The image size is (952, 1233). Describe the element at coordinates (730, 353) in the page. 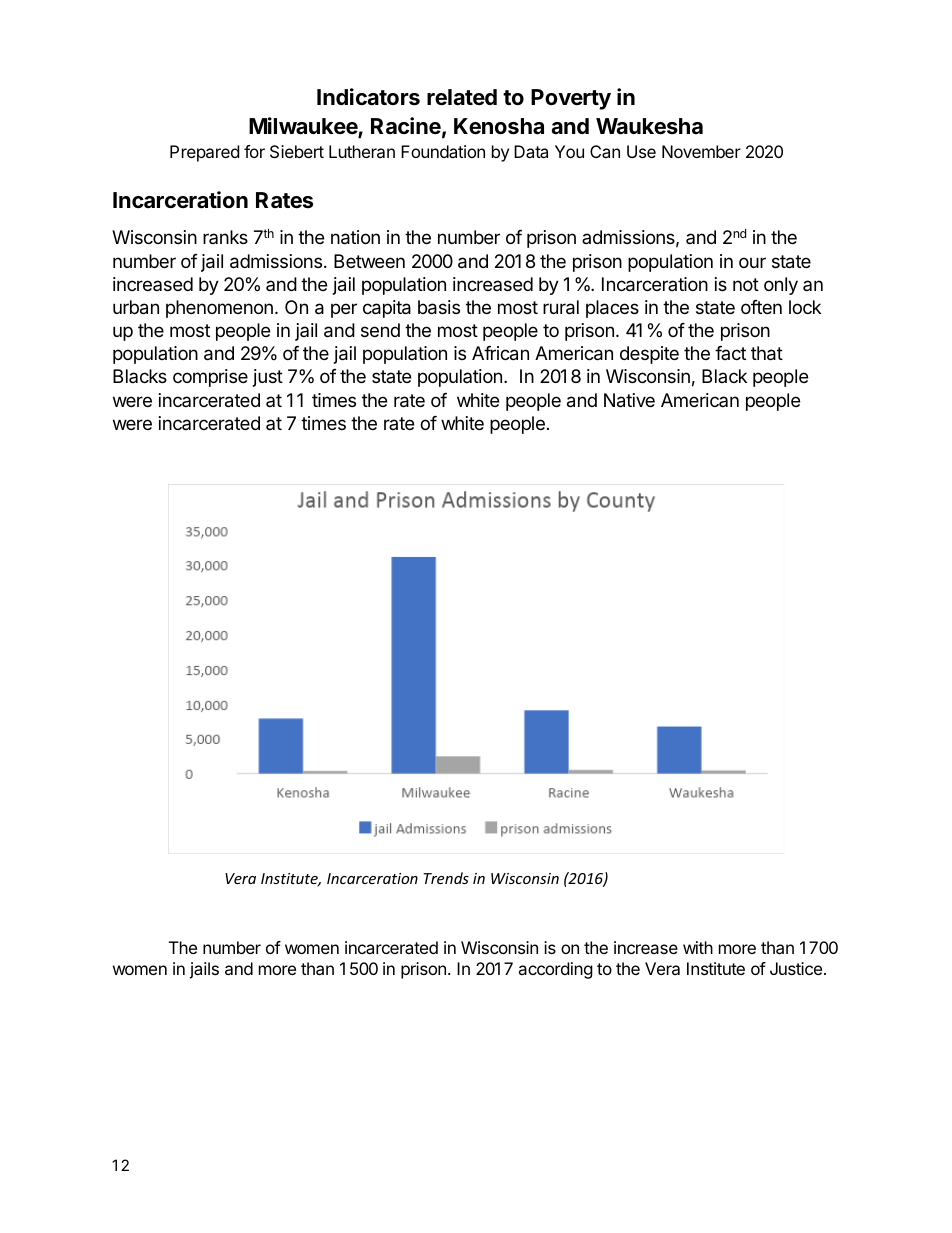

I see `fact` at that location.
